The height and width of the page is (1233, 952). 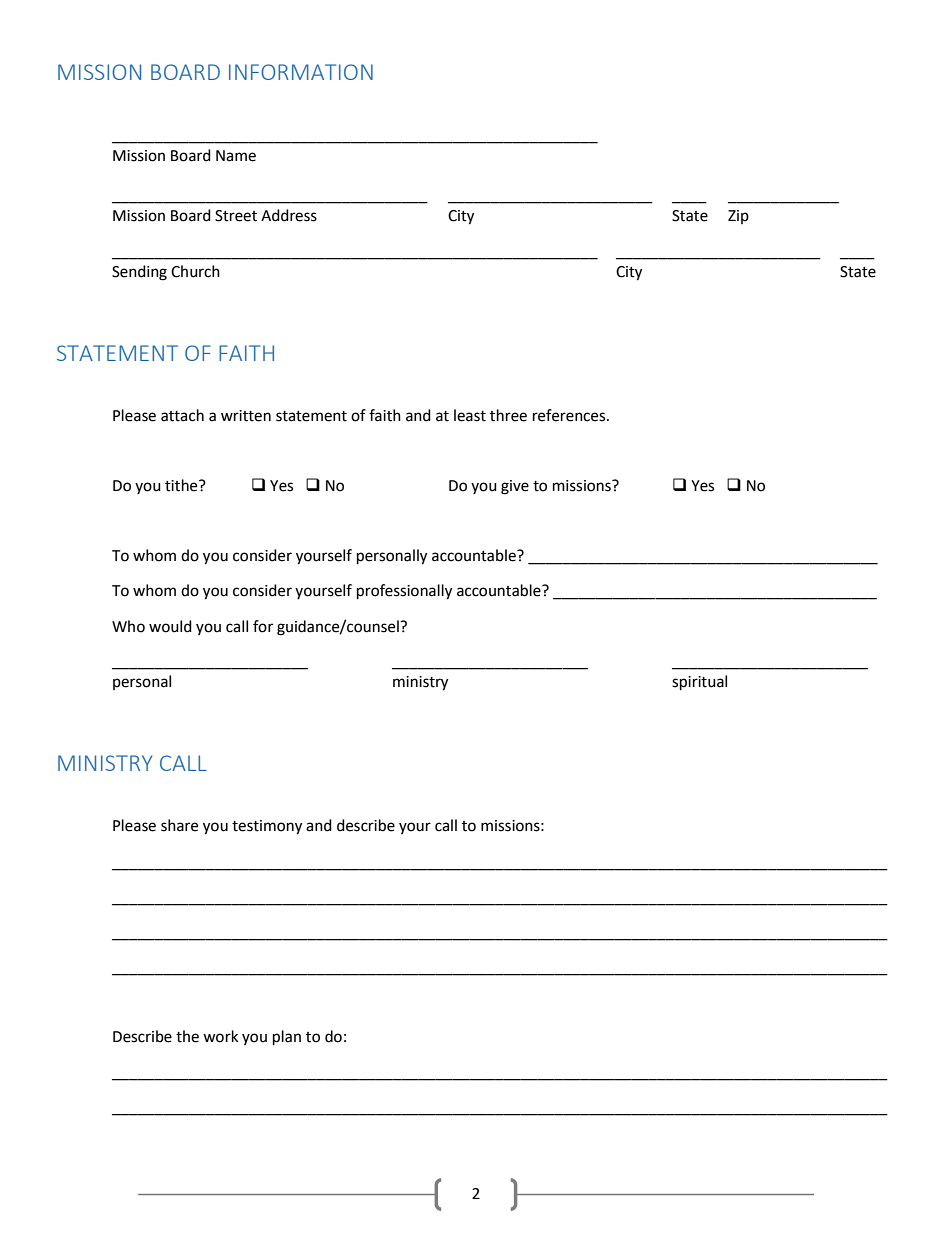 What do you see at coordinates (287, 1038) in the page?
I see `plan` at bounding box center [287, 1038].
